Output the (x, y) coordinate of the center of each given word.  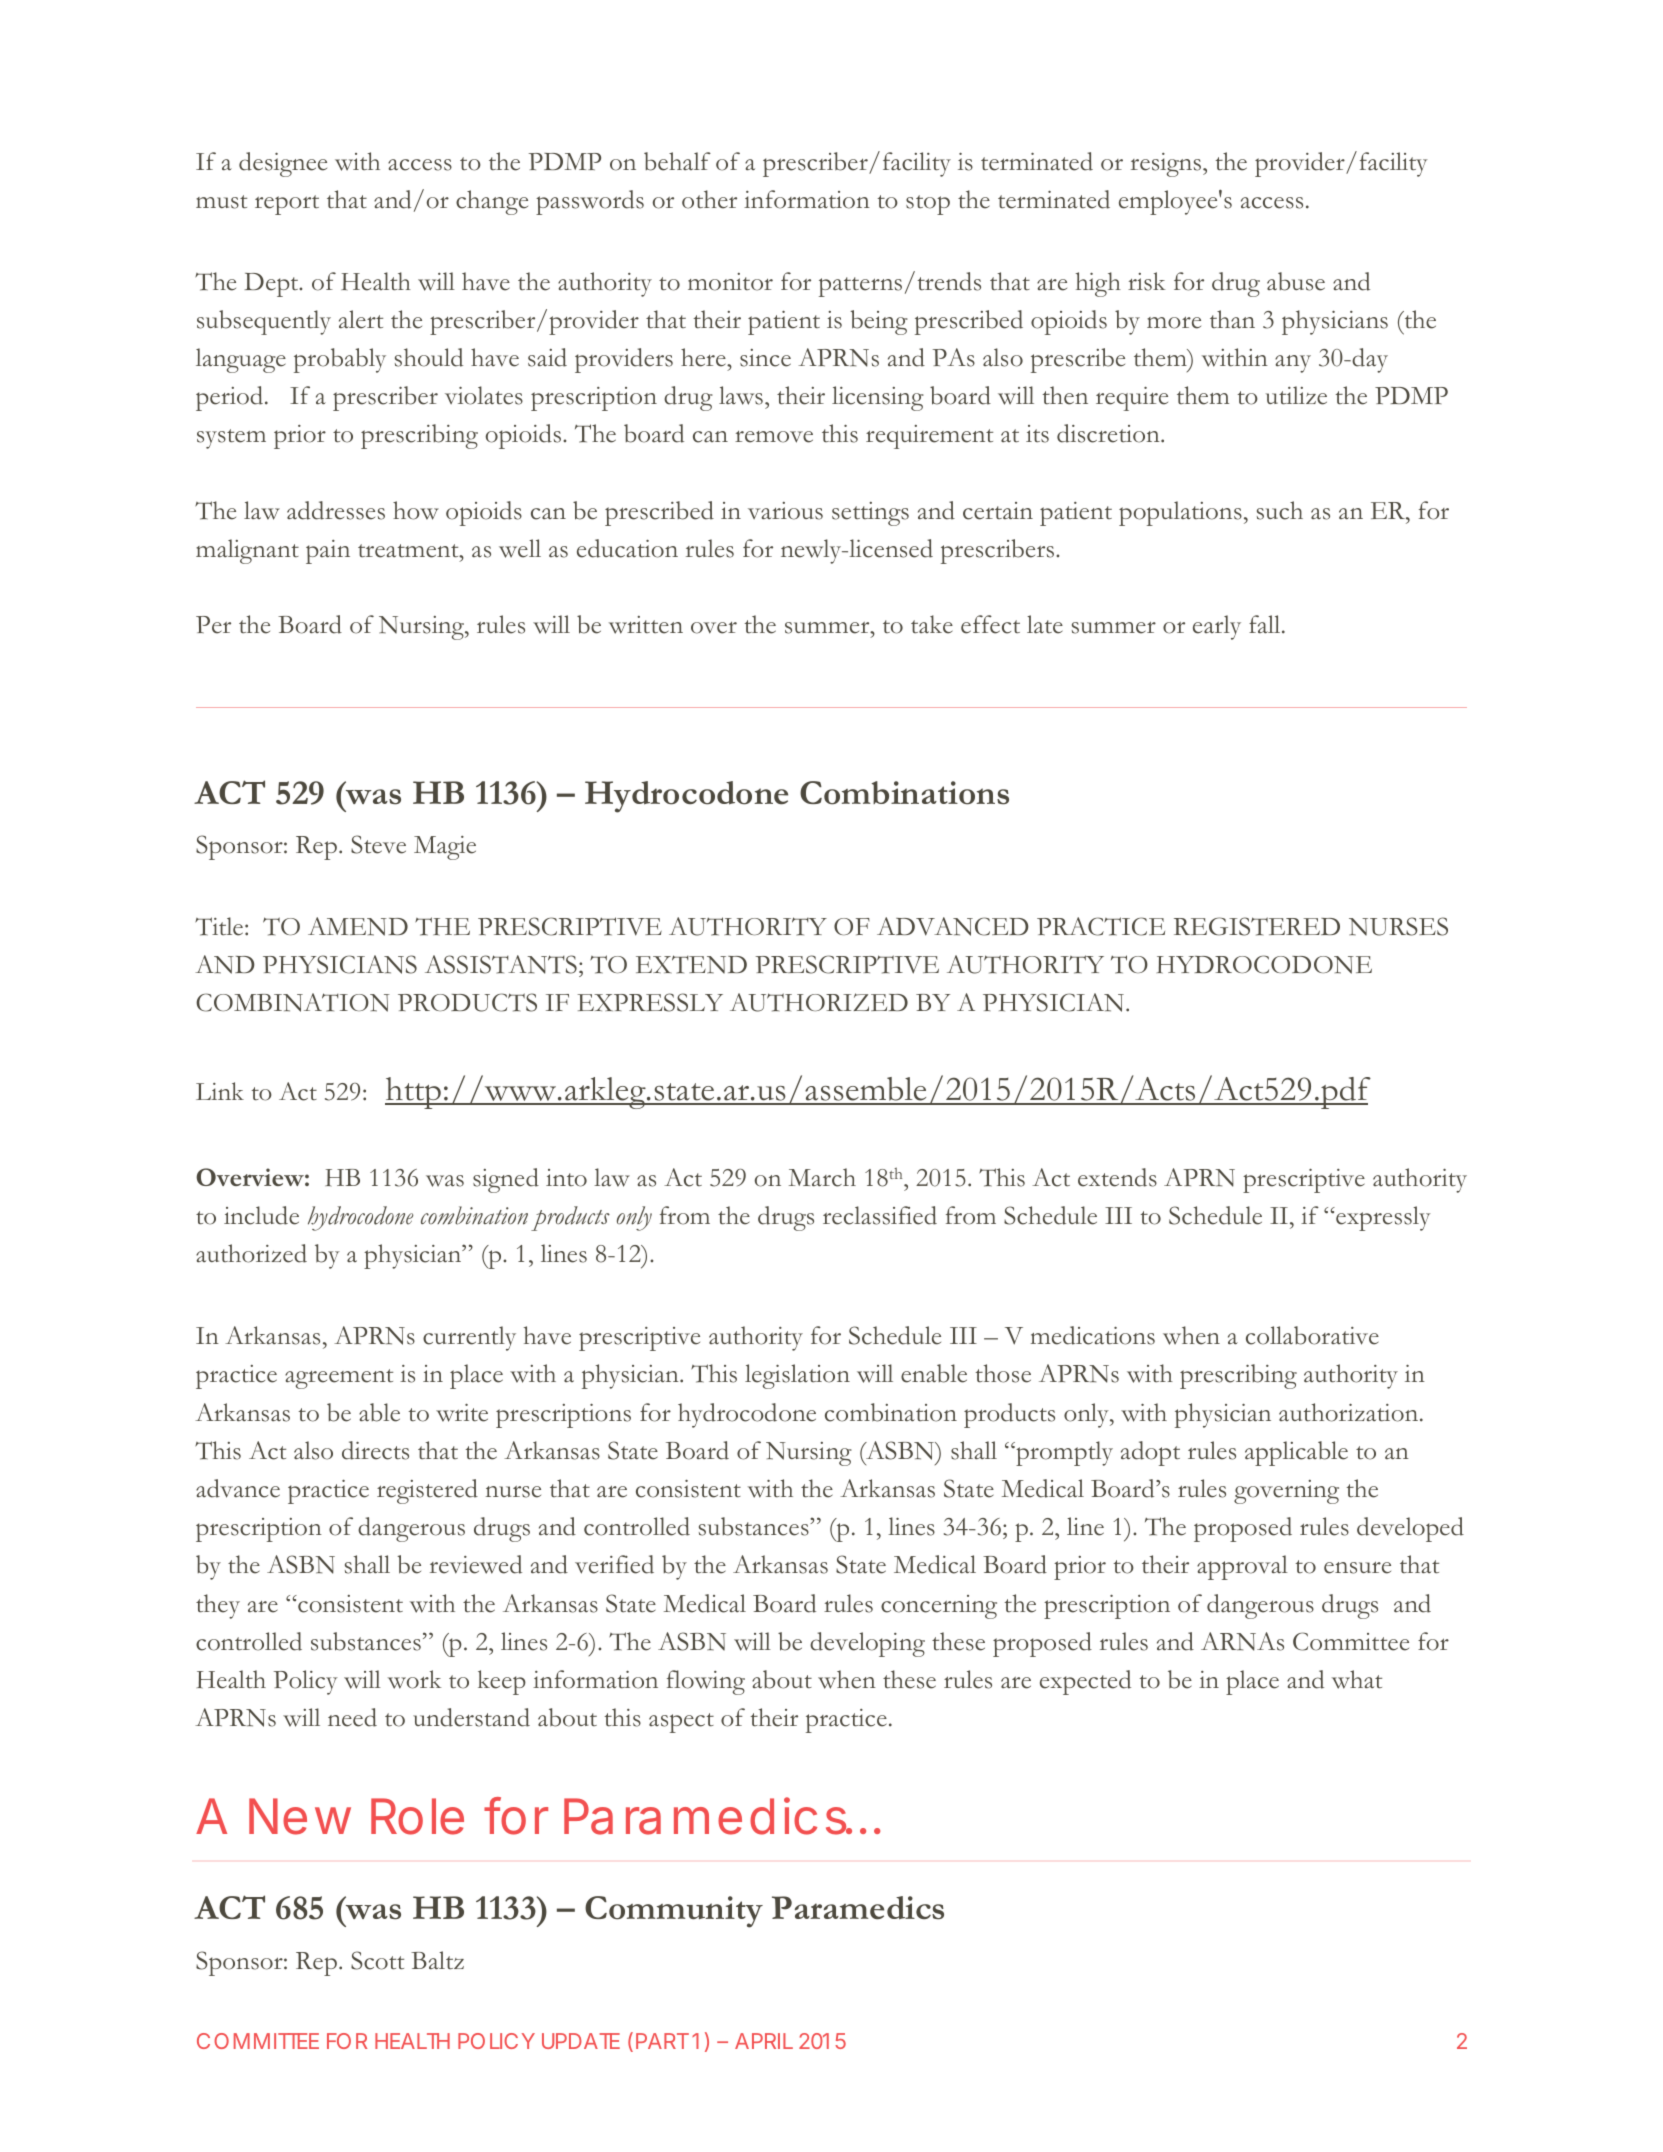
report (287, 205)
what (1357, 1679)
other (709, 199)
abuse (1296, 281)
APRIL (764, 2041)
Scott (377, 1960)
